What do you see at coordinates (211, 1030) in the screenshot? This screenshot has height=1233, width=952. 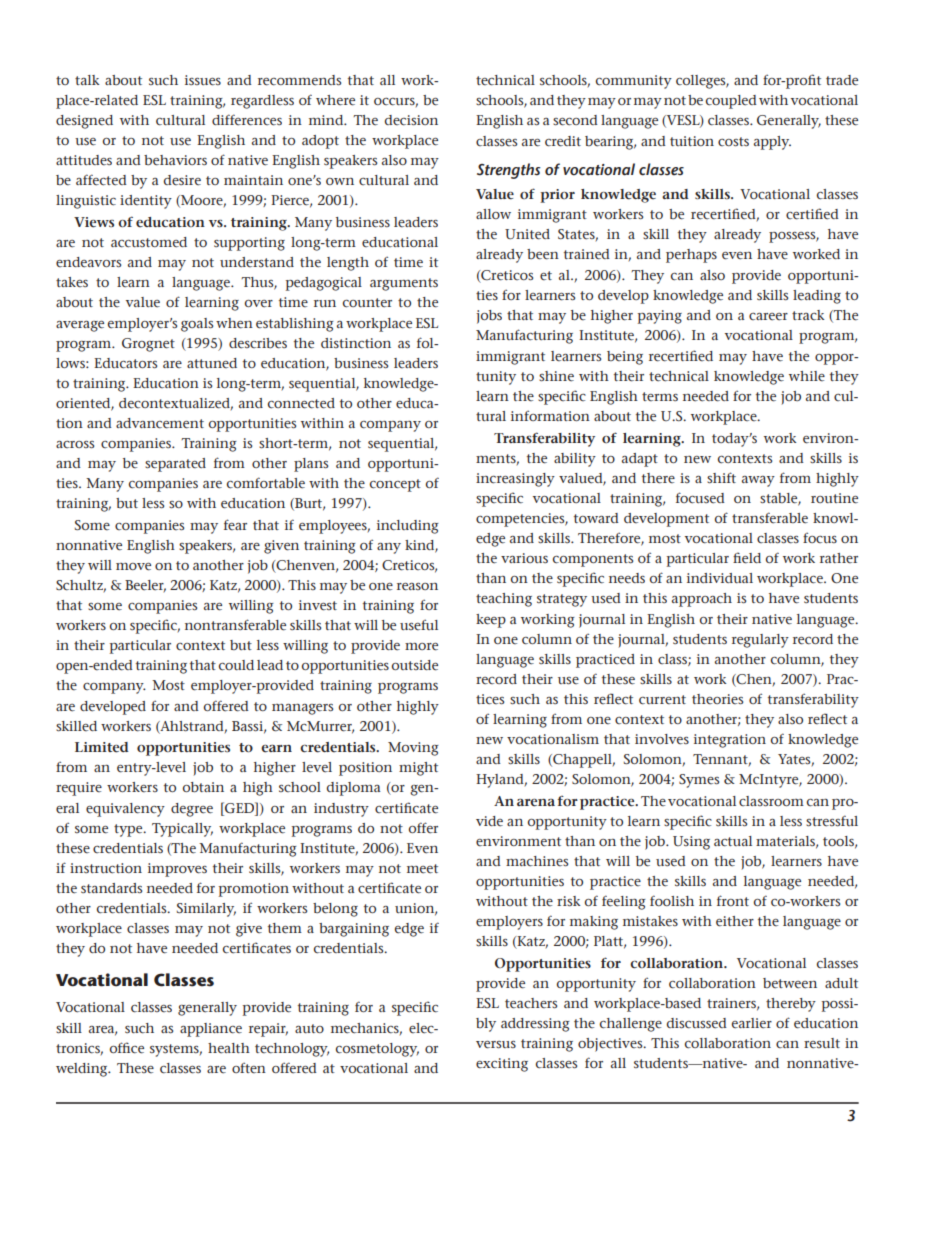 I see `appliance` at bounding box center [211, 1030].
